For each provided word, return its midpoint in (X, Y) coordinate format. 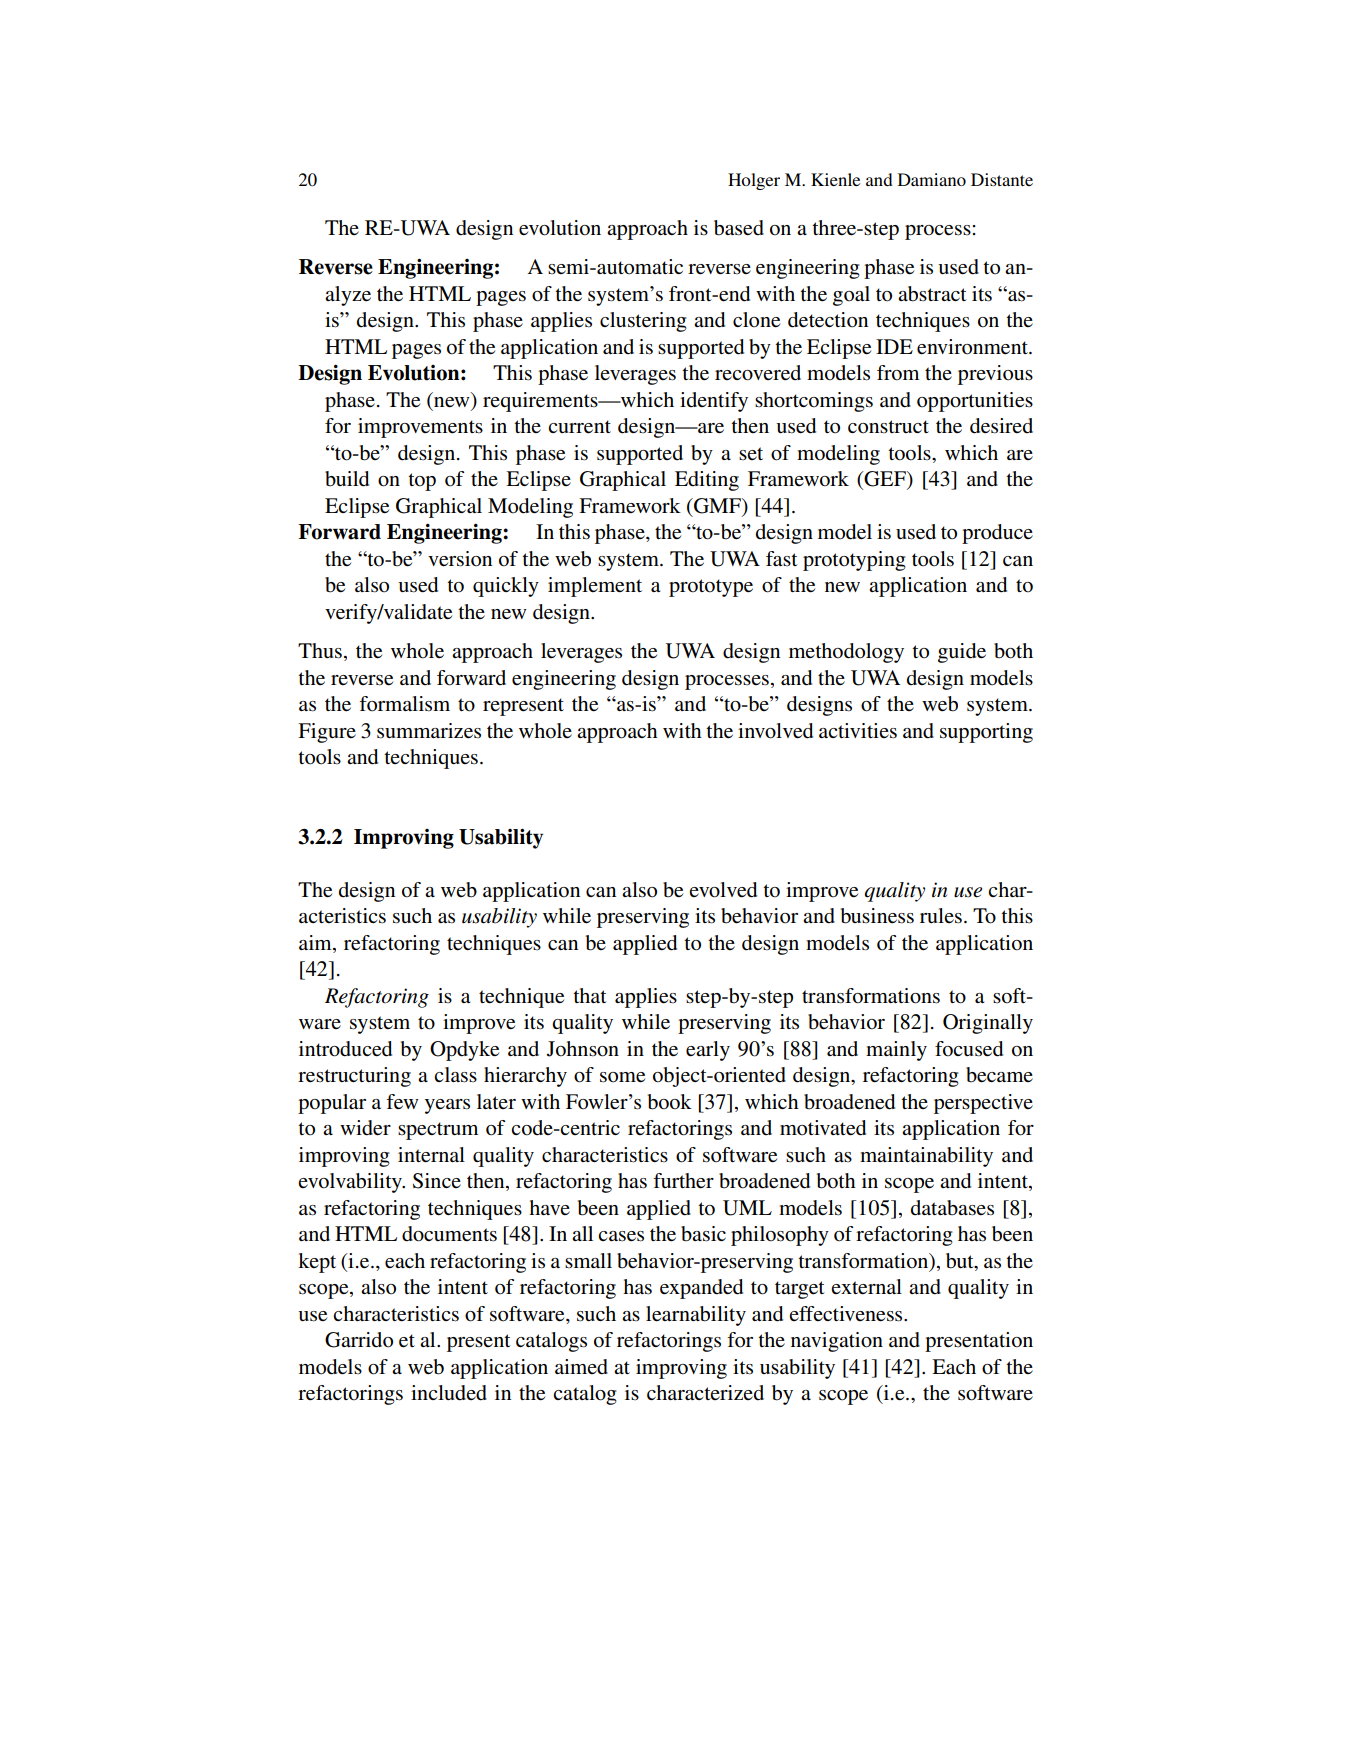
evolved (723, 890)
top (422, 482)
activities (858, 731)
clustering (643, 322)
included (449, 1393)
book (670, 1102)
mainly (896, 1051)
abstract (932, 294)
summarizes (429, 731)
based (739, 228)
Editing (707, 481)
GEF (886, 480)
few (402, 1102)
